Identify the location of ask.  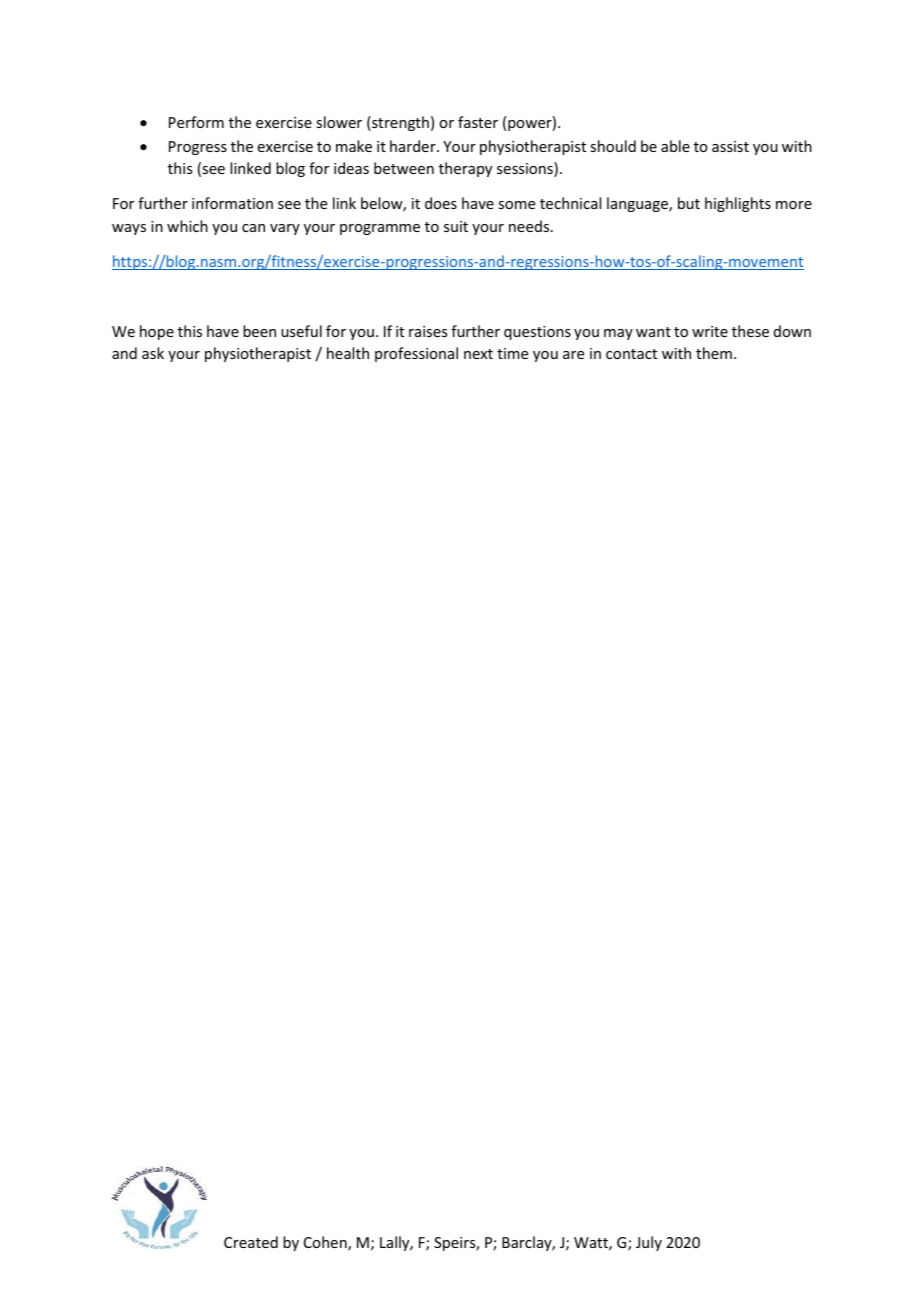
(153, 353).
